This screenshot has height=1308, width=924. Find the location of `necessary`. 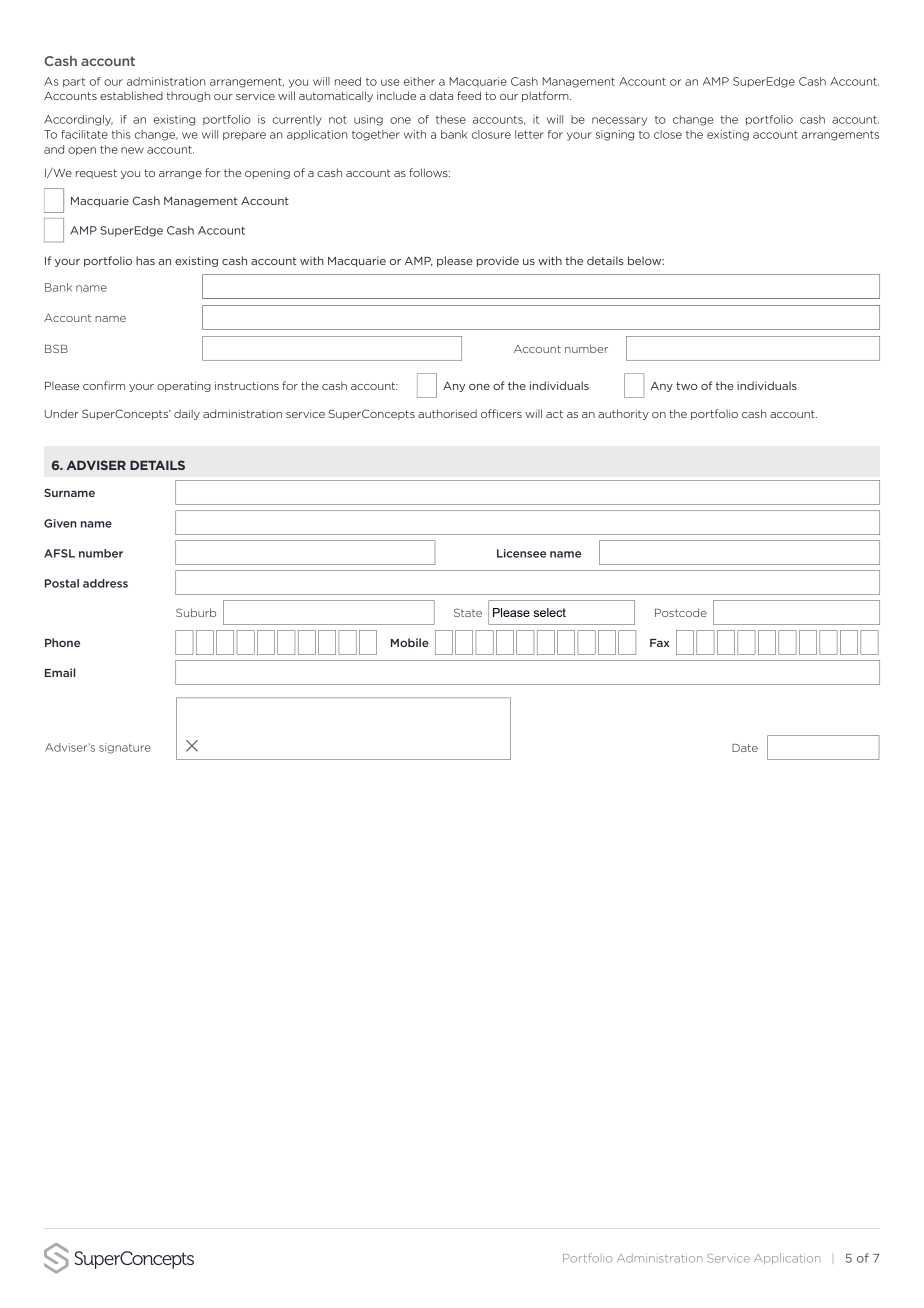

necessary is located at coordinates (619, 121).
